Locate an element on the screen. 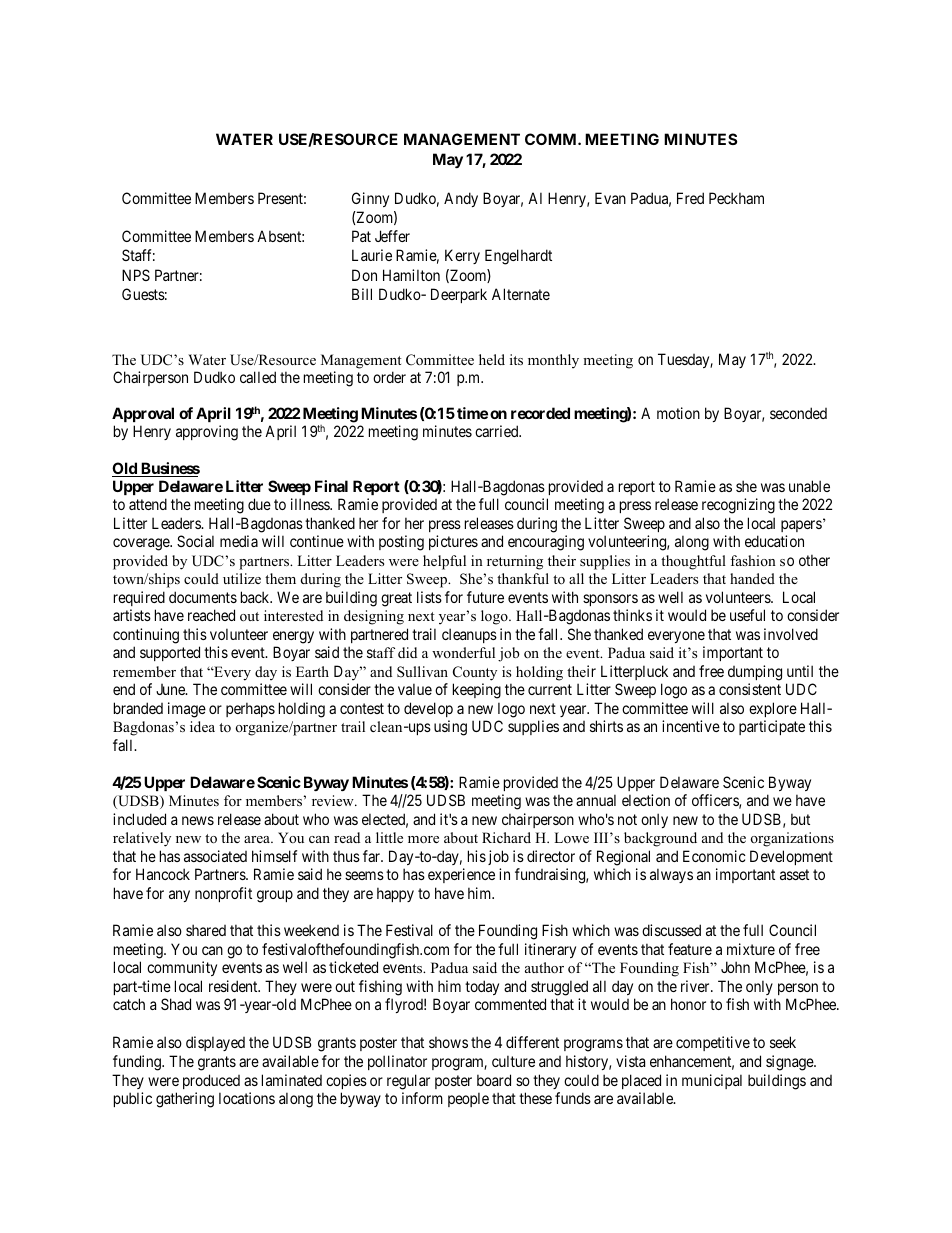 This screenshot has width=952, height=1233. municipal is located at coordinates (712, 1081).
